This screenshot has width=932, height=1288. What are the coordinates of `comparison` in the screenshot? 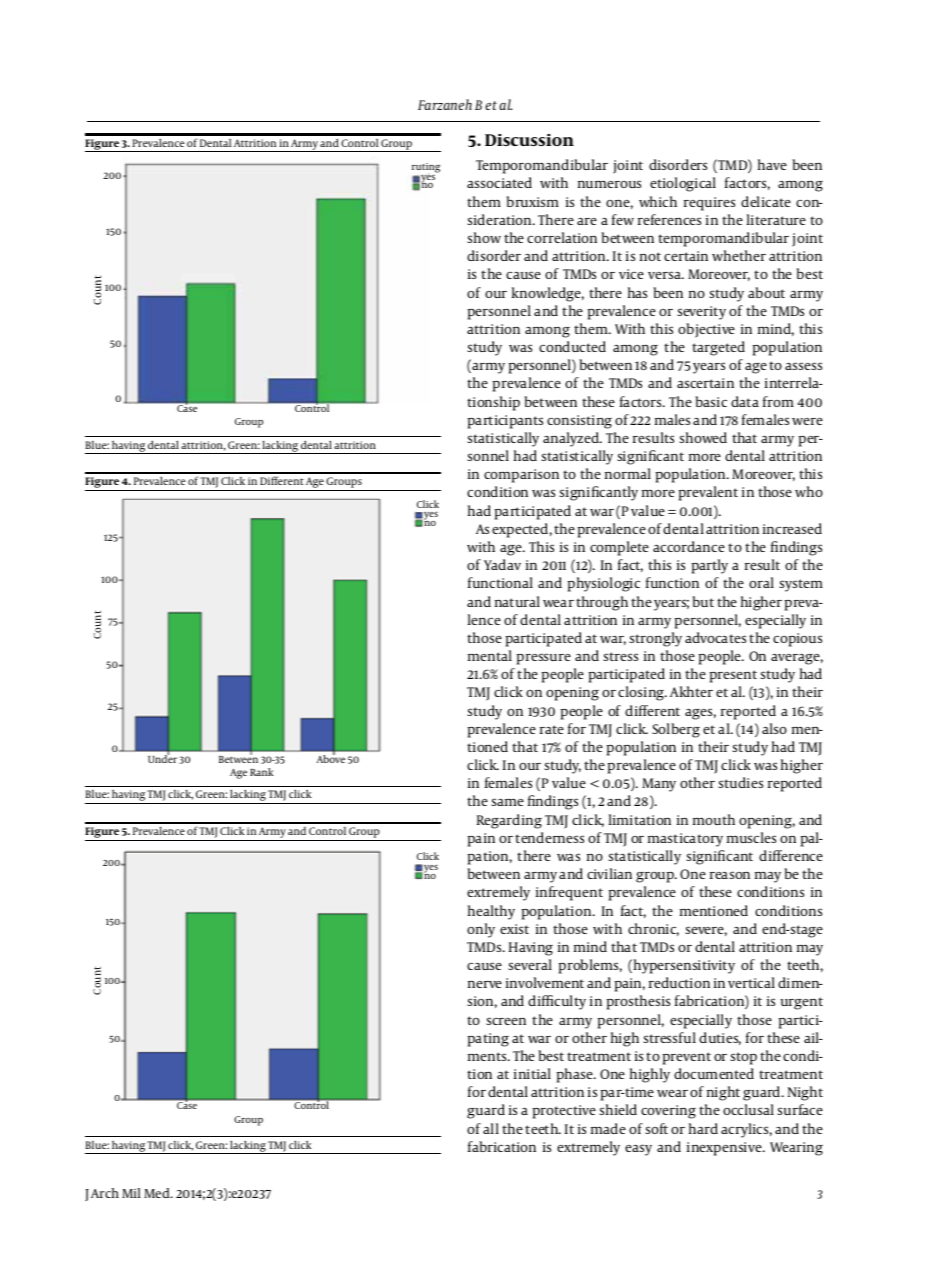 It's located at (521, 476).
